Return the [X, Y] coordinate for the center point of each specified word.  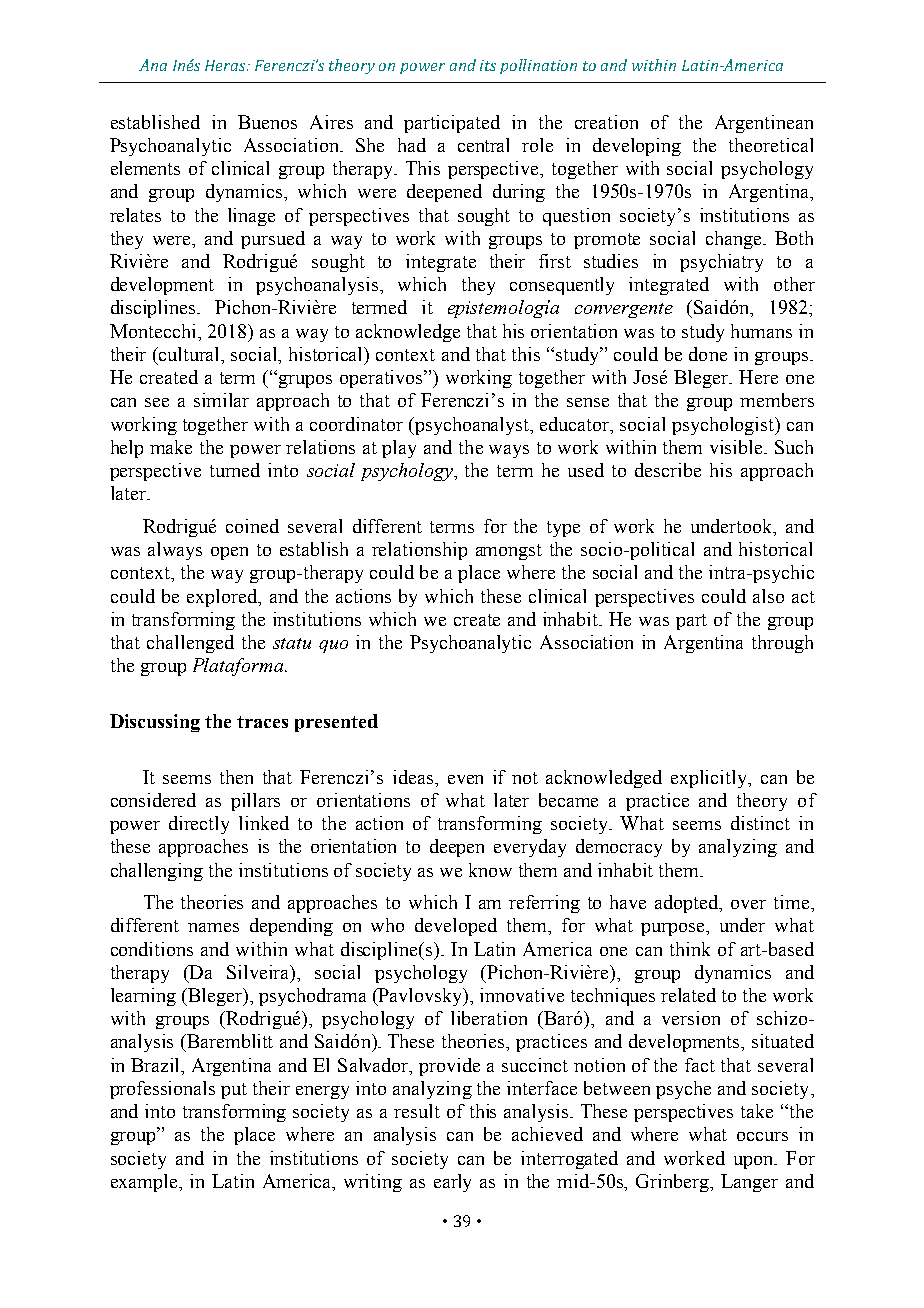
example [145, 1183]
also [768, 596]
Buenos [267, 122]
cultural [190, 355]
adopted [688, 904]
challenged [190, 644]
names [213, 927]
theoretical [771, 145]
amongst [509, 552]
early [452, 1183]
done [708, 354]
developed [456, 927]
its [488, 65]
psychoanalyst [472, 426]
